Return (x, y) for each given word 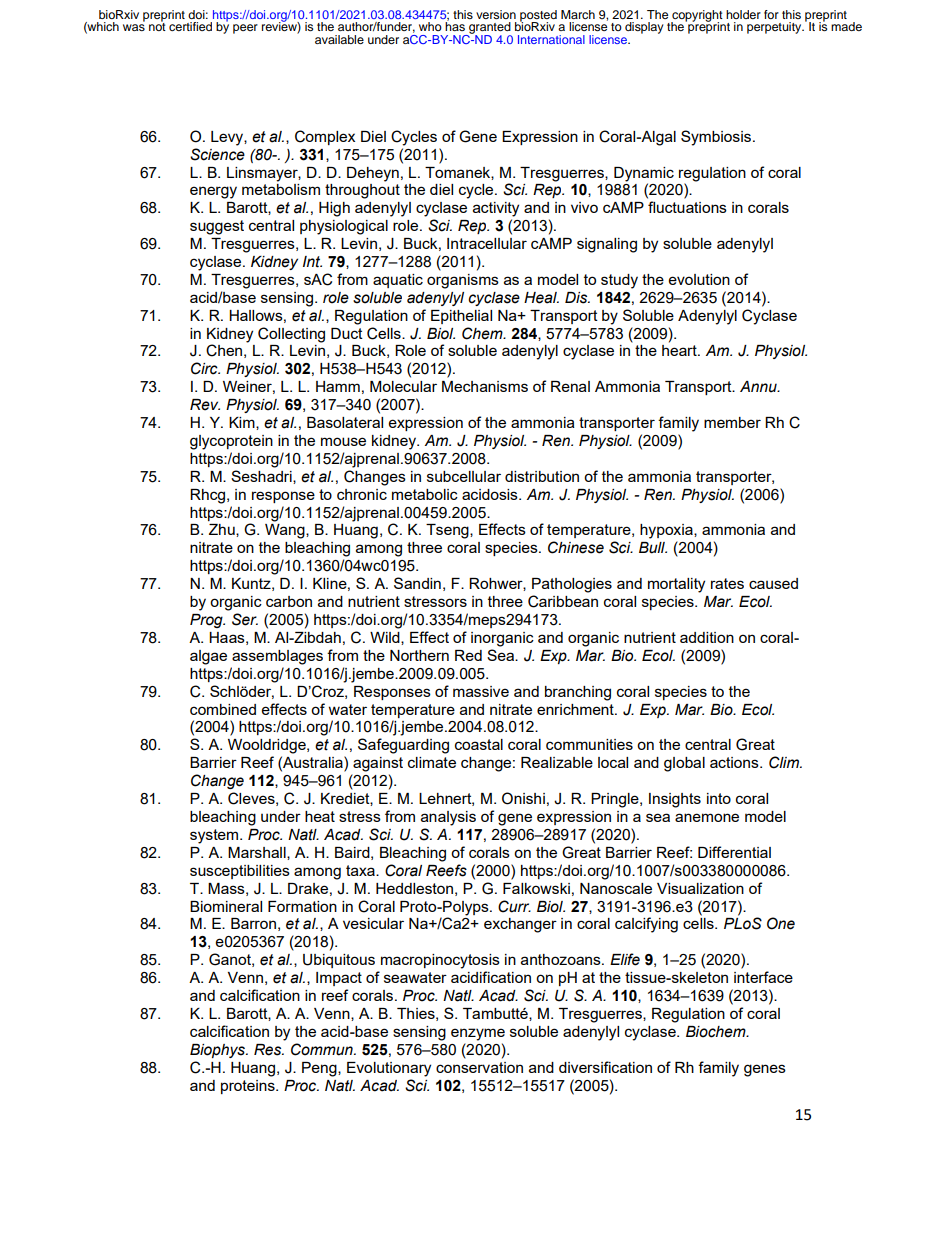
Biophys (218, 1051)
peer (245, 29)
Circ (205, 368)
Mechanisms (485, 386)
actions (735, 762)
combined (223, 709)
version (496, 14)
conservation (479, 1067)
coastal (479, 744)
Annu (759, 387)
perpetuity (775, 28)
